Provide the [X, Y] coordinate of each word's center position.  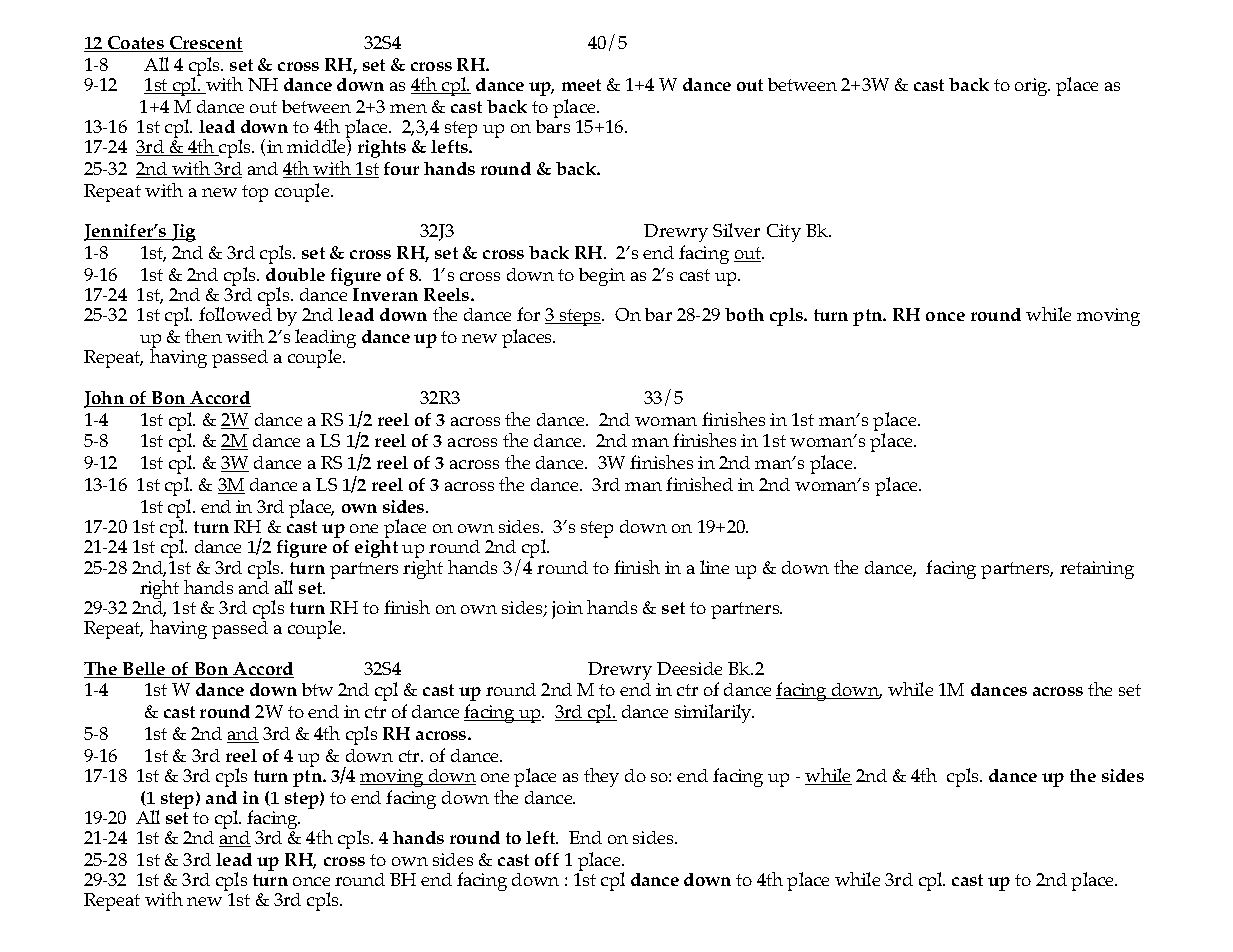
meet [581, 85]
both [744, 314]
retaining [1097, 570]
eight [376, 549]
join [567, 610]
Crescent [205, 44]
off [547, 859]
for [528, 314]
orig [1032, 87]
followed [235, 314]
